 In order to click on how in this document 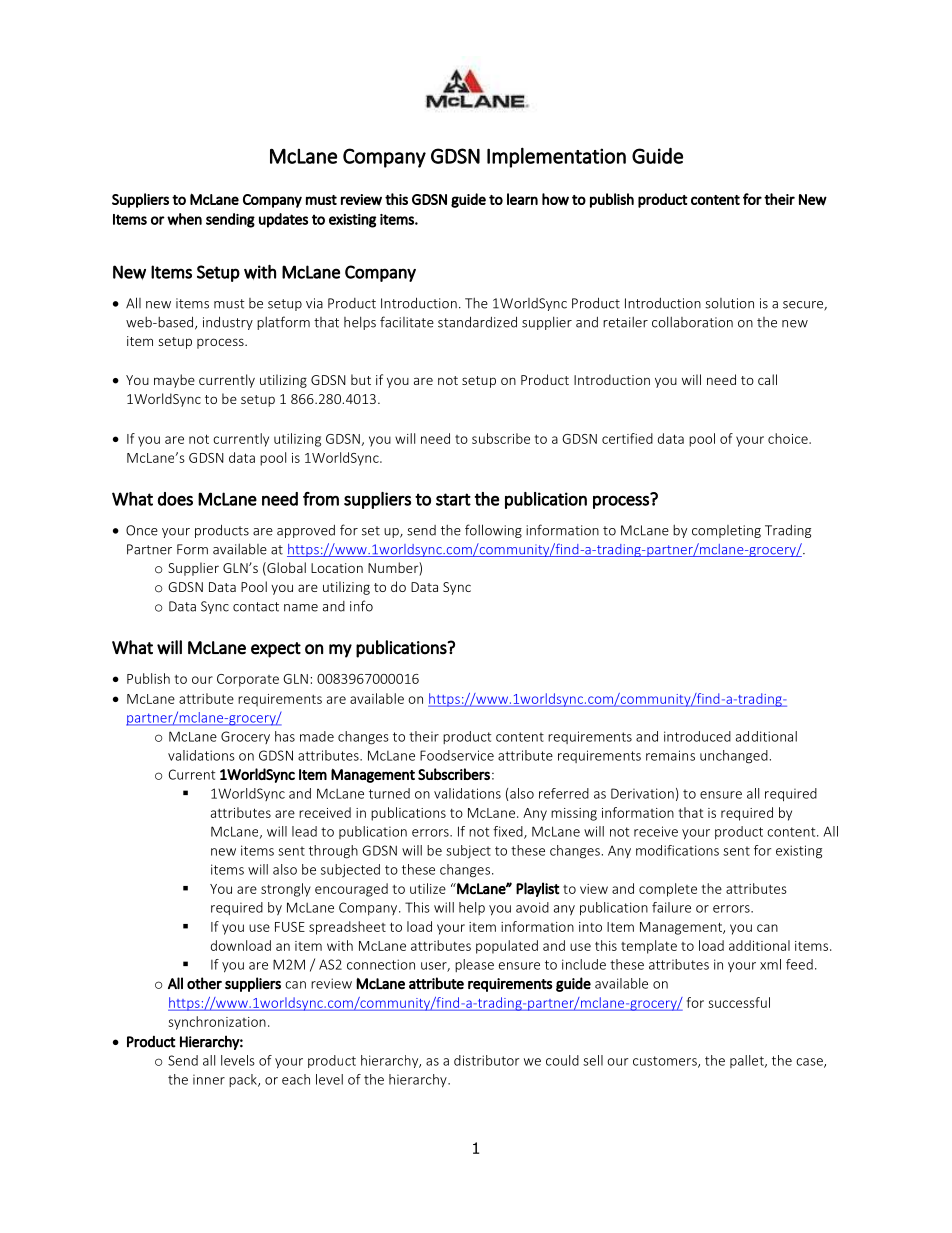, I will do `click(555, 199)`.
